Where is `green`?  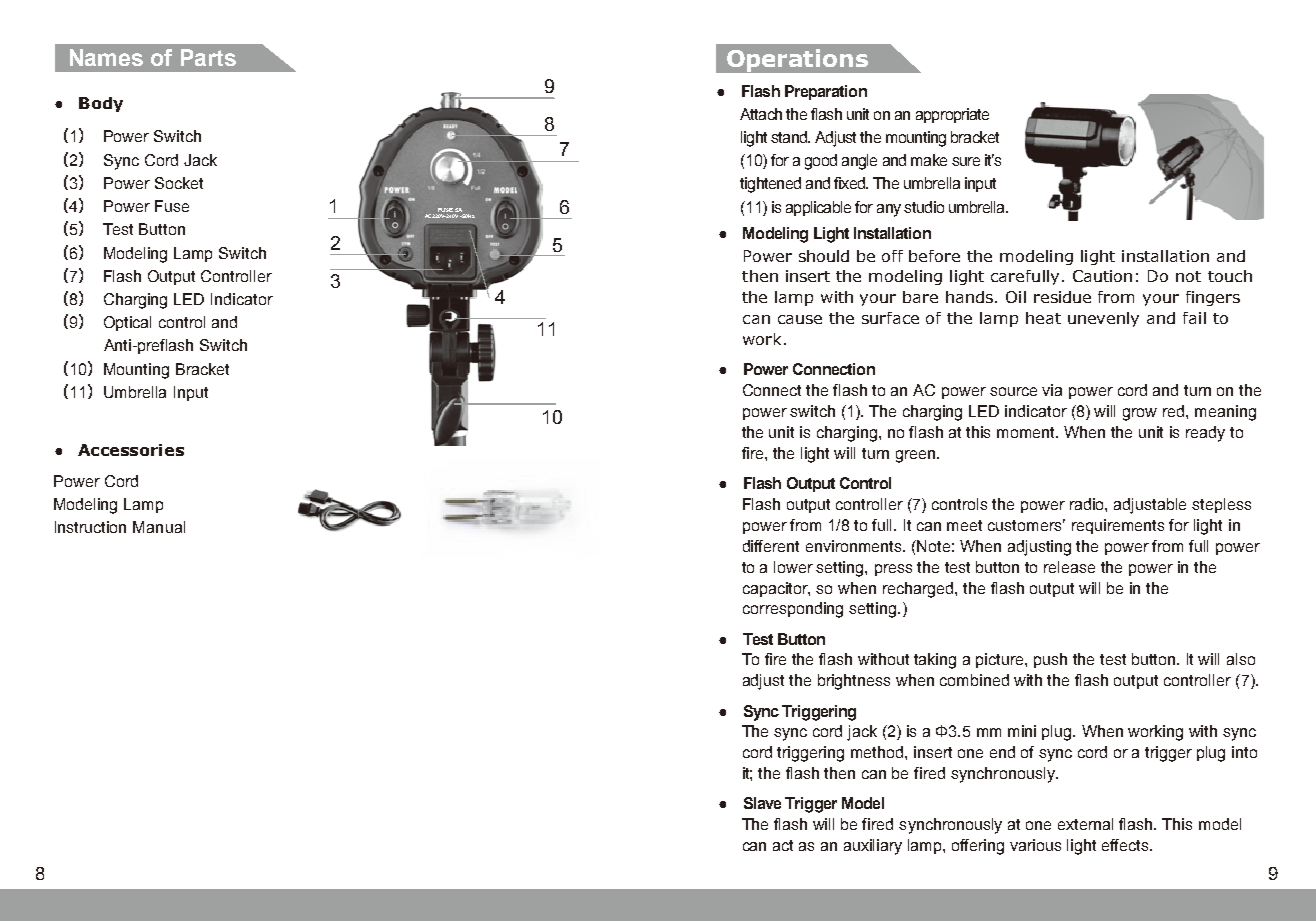 green is located at coordinates (917, 456).
